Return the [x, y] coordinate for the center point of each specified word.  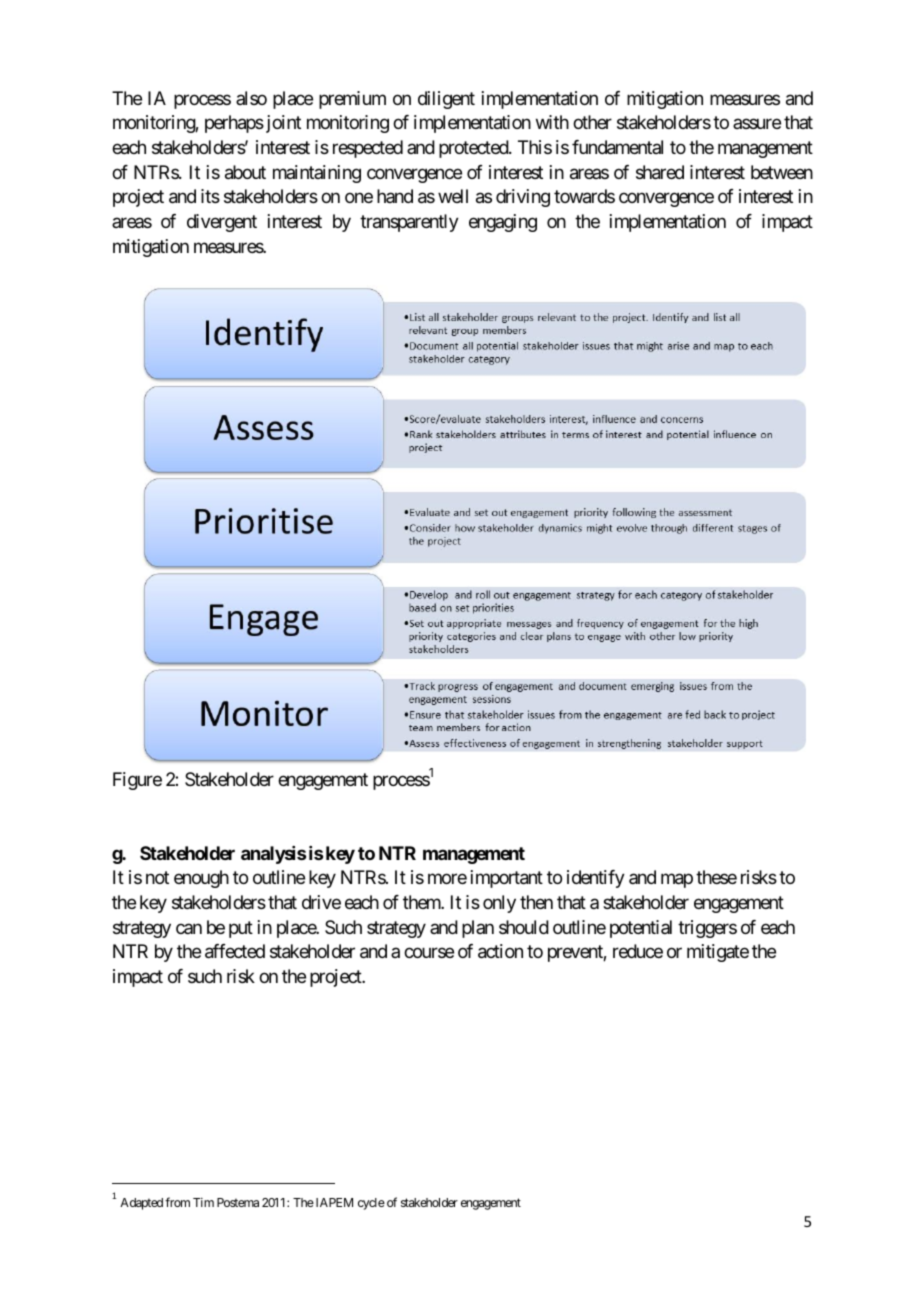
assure [757, 124]
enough [201, 879]
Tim [203, 1202]
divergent [222, 223]
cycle [371, 1204]
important [507, 879]
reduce [638, 951]
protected [474, 149]
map [677, 881]
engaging [503, 223]
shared [660, 172]
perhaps [234, 124]
